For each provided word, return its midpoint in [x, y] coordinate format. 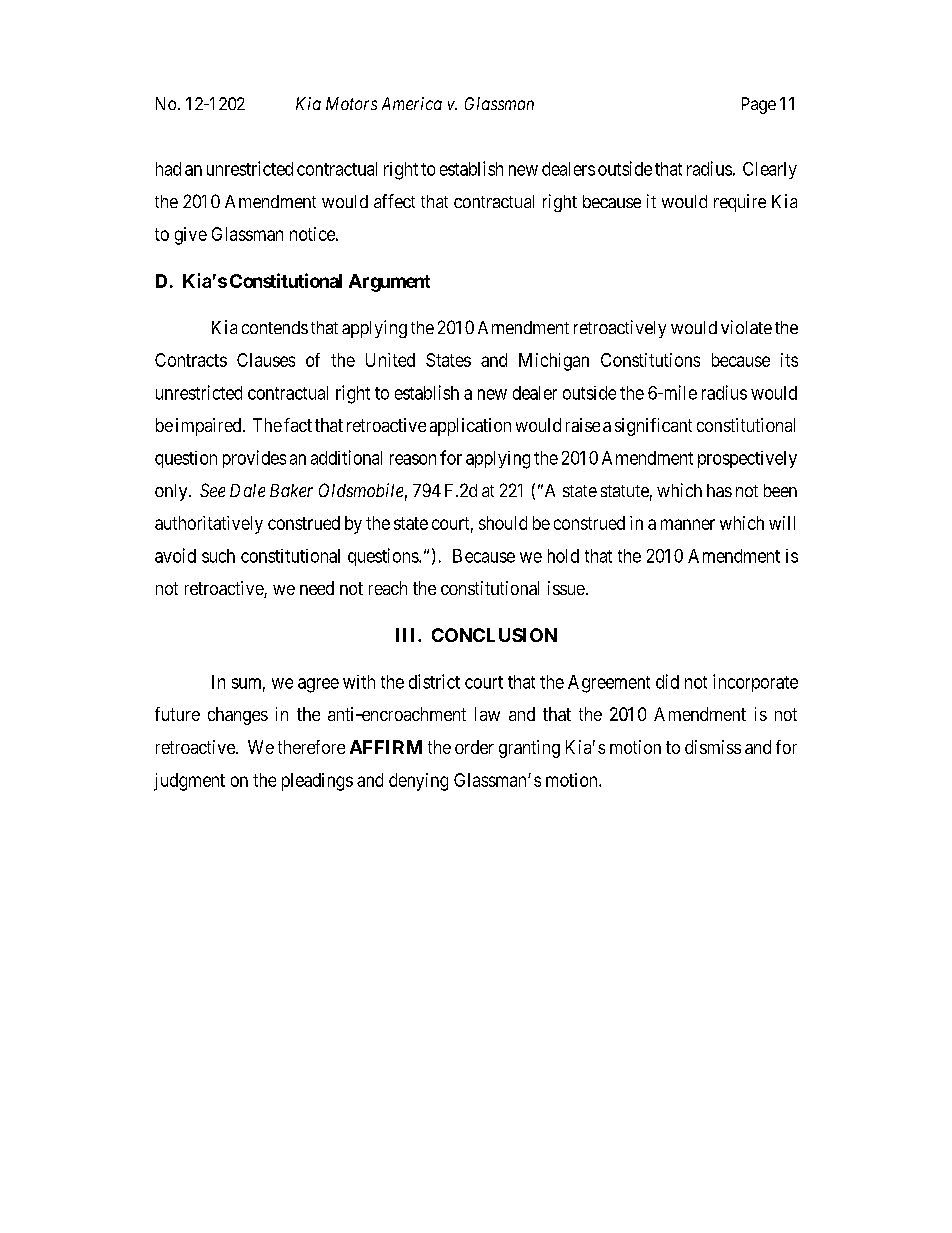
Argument [389, 283]
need [317, 588]
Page [759, 105]
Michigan [554, 362]
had [168, 169]
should [503, 523]
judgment [189, 782]
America [412, 103]
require [740, 203]
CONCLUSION [494, 635]
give [191, 236]
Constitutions [650, 360]
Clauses [266, 360]
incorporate [755, 683]
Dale [247, 490]
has [719, 490]
